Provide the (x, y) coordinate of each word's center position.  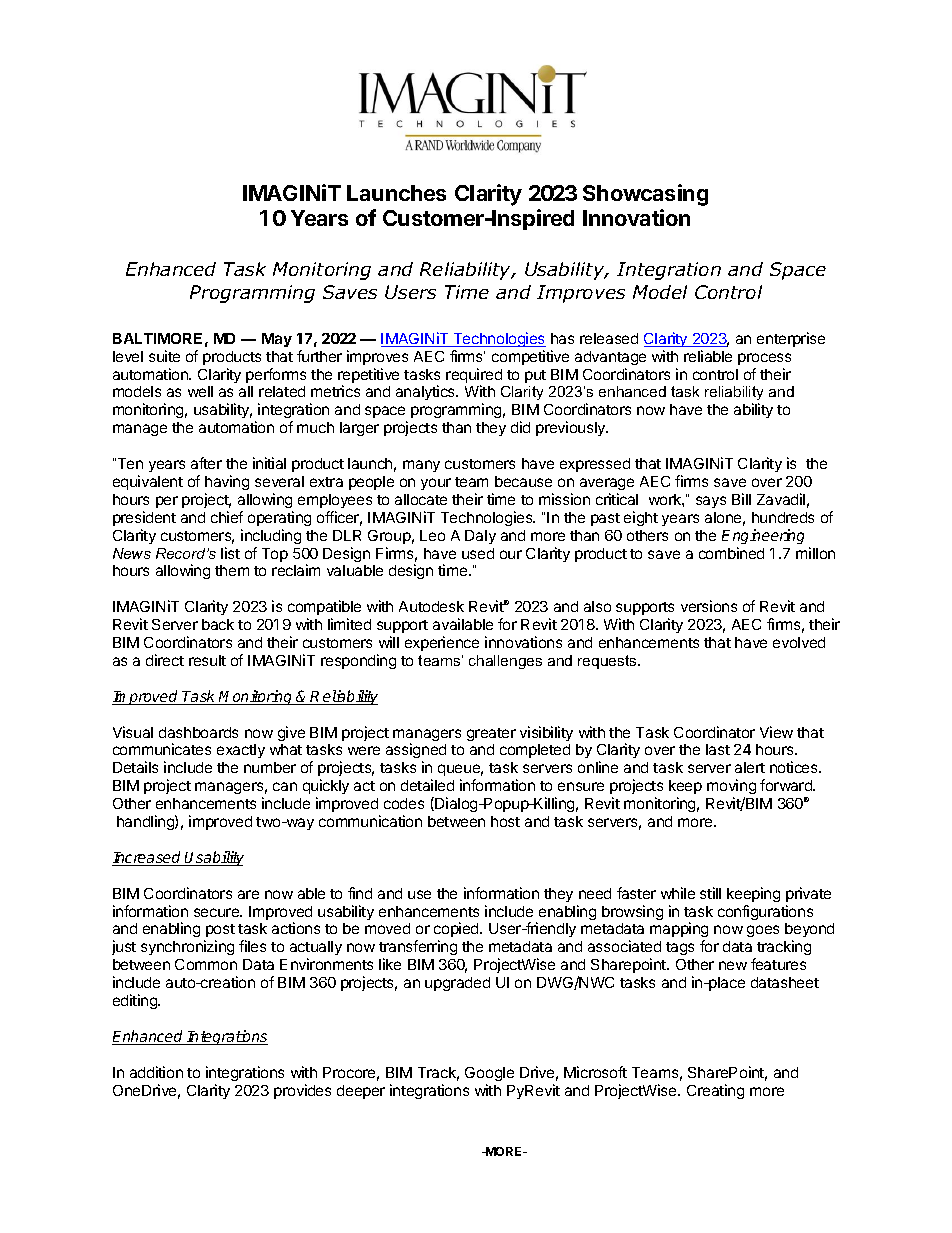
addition (156, 1072)
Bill (741, 499)
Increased (148, 858)
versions (709, 606)
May (277, 340)
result (207, 660)
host (505, 821)
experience (442, 643)
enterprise (791, 339)
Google (489, 1074)
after (206, 463)
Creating (715, 1091)
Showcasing (645, 195)
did (520, 427)
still (710, 893)
